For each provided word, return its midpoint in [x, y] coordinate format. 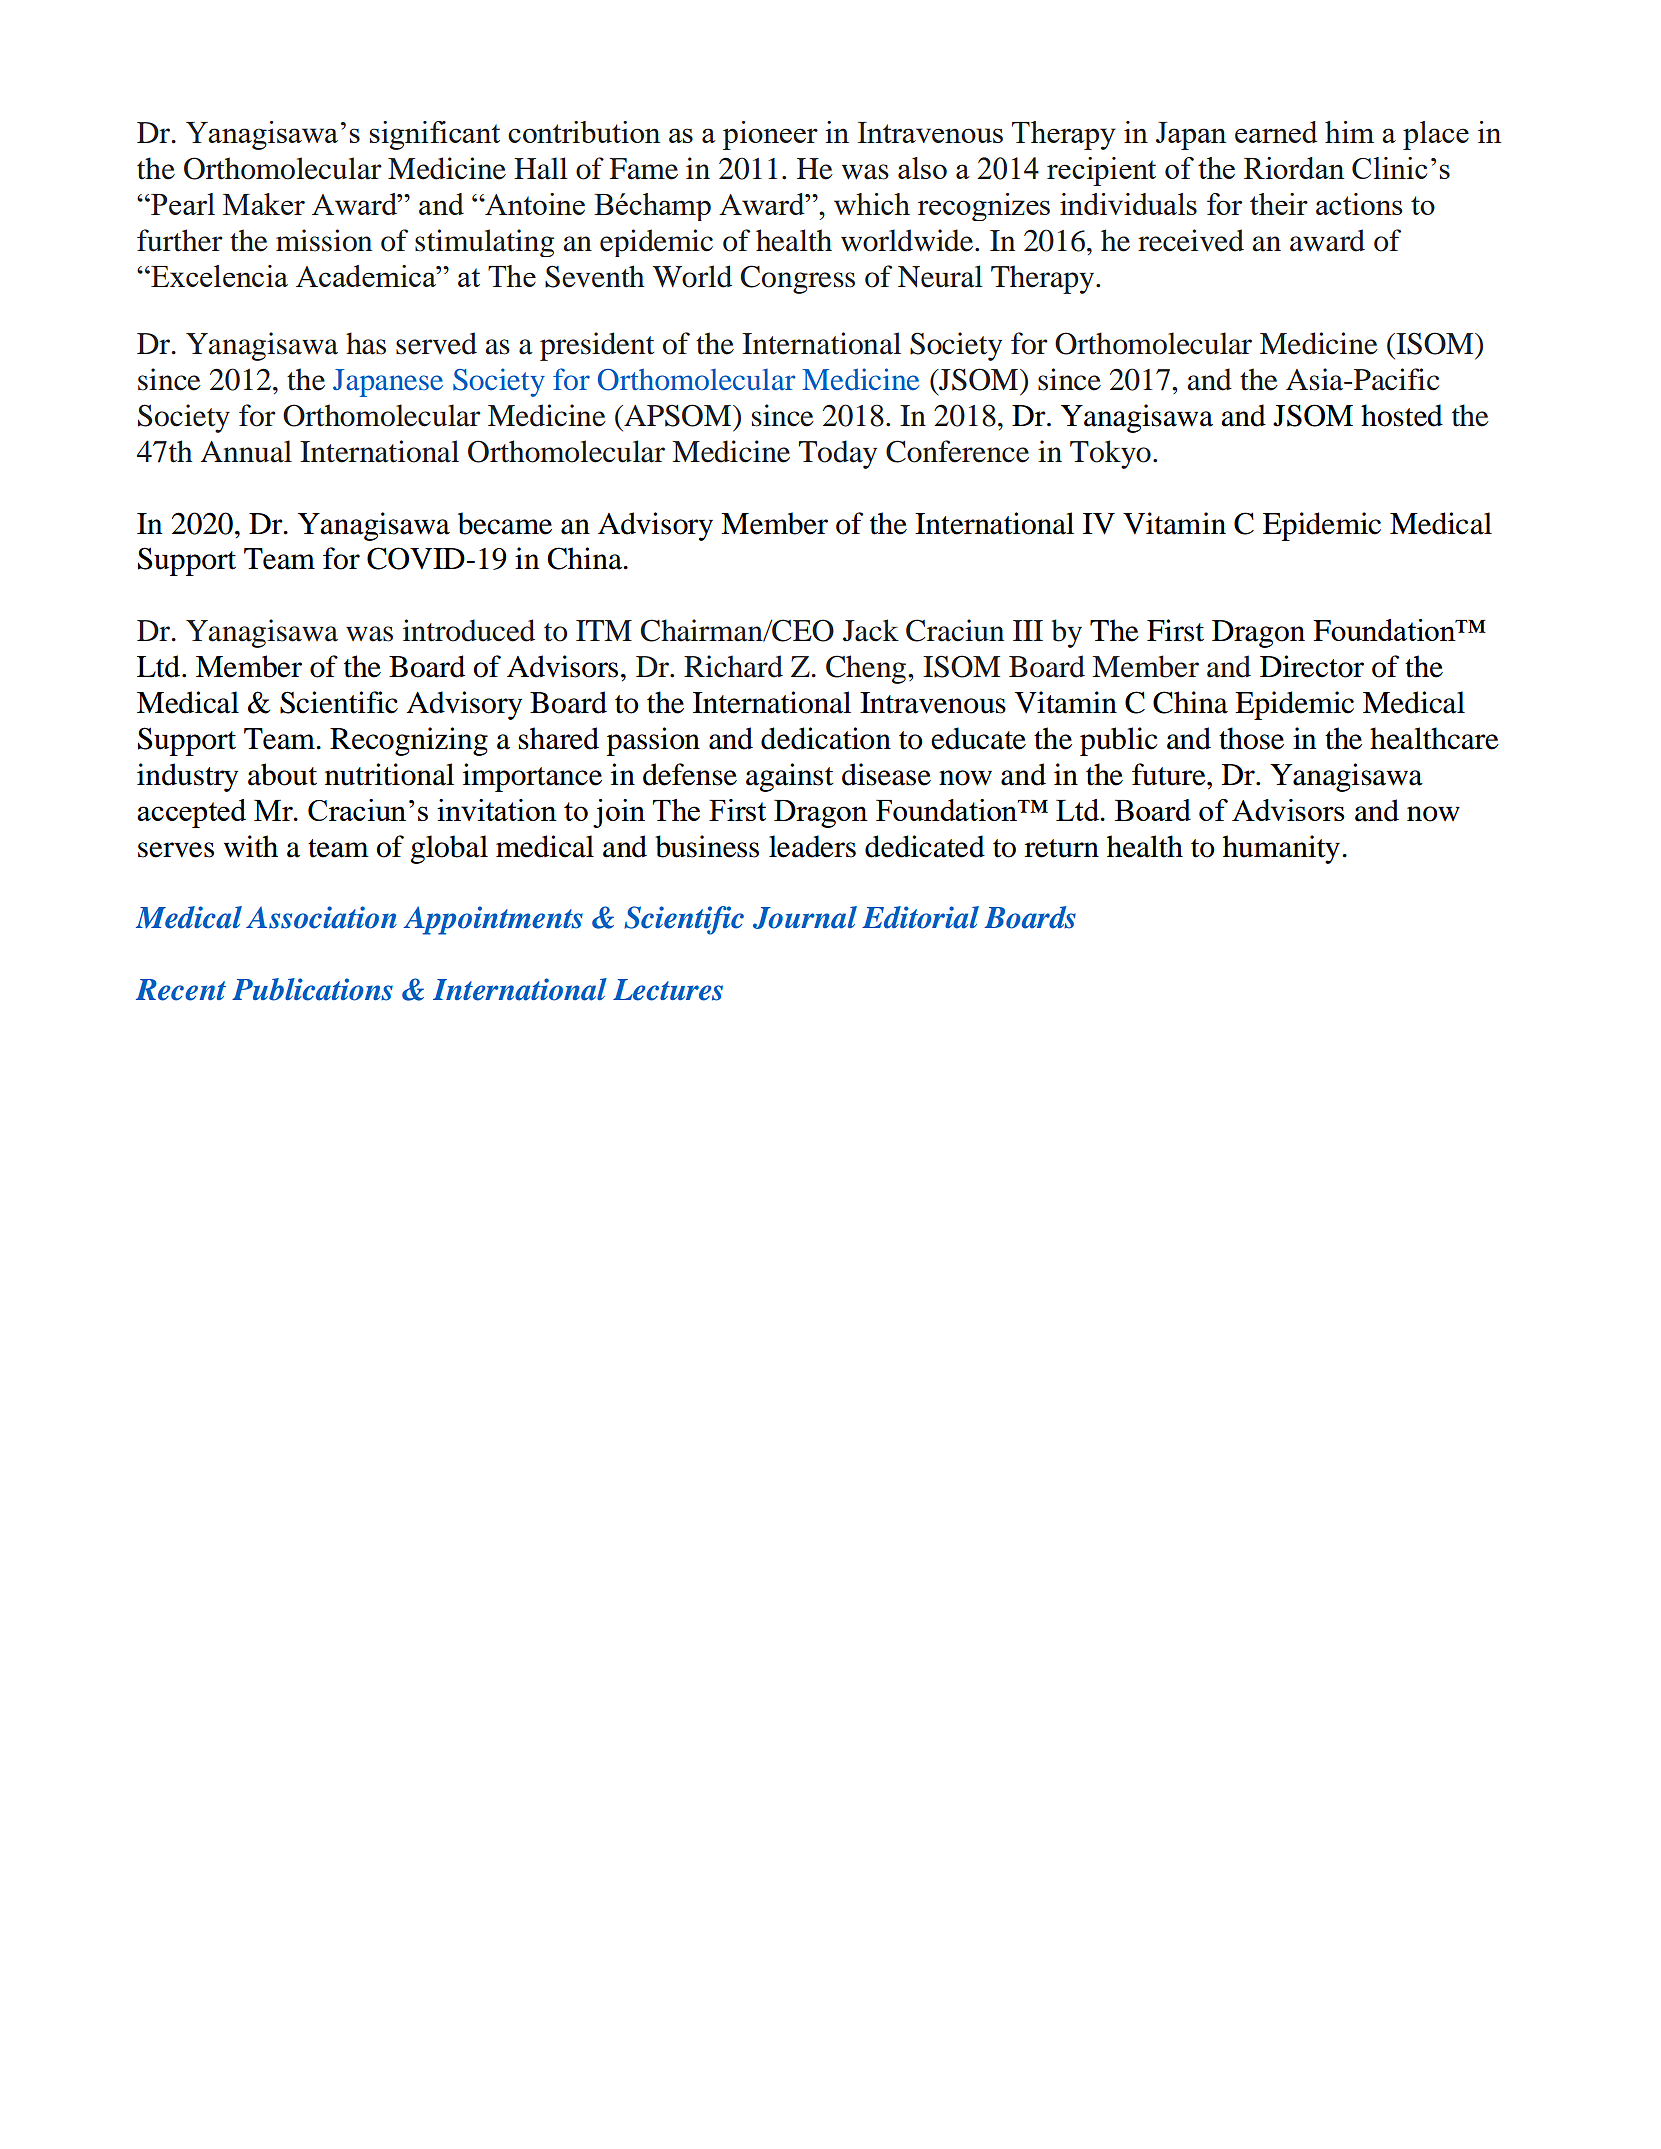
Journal [805, 917]
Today [838, 454]
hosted [1402, 415]
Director [1312, 666]
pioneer [770, 135]
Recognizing [409, 741]
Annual [246, 451]
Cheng [867, 669]
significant [435, 135]
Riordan [1294, 168]
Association [321, 917]
